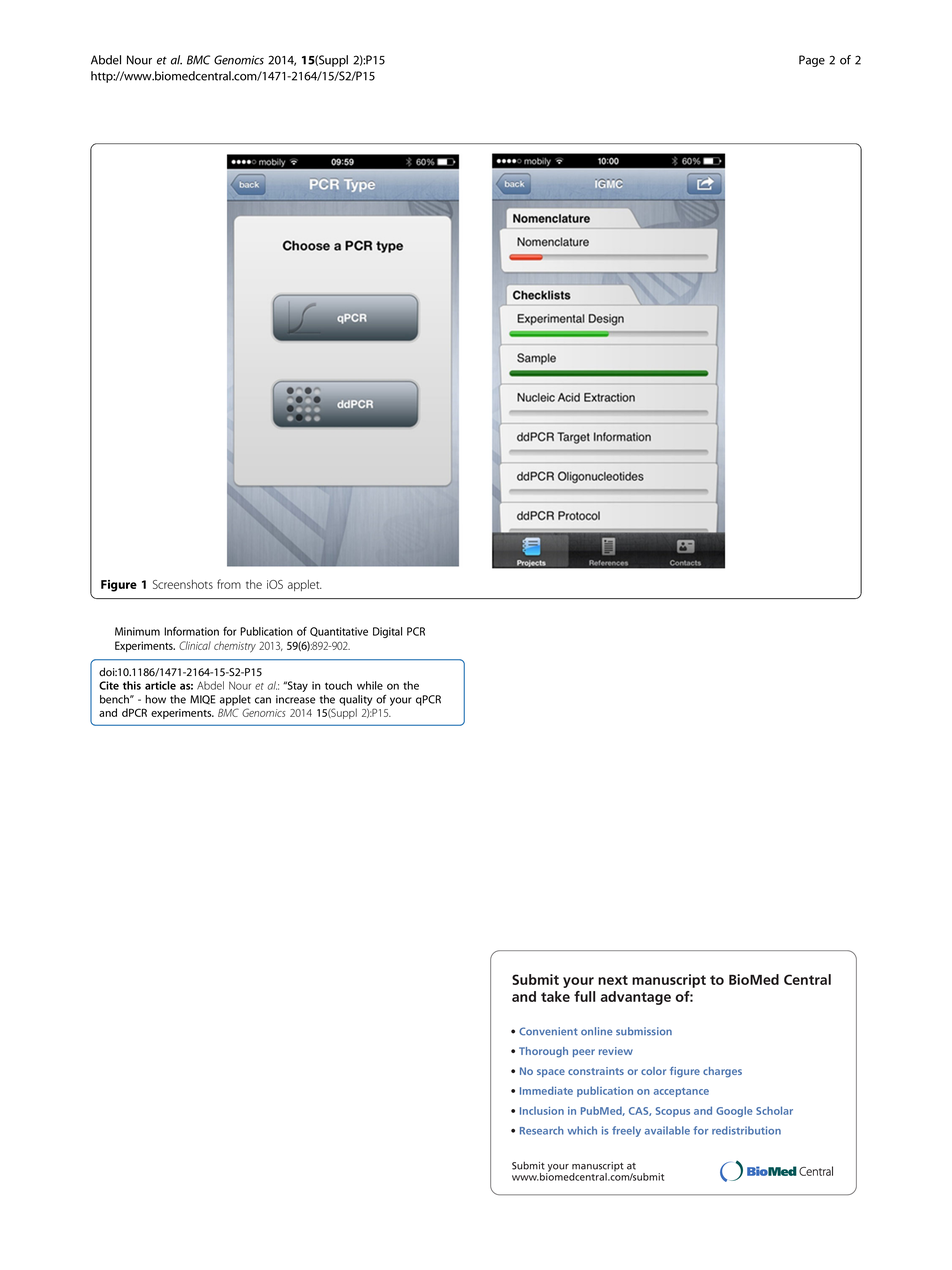 This screenshot has height=1270, width=952. What do you see at coordinates (155, 699) in the screenshot?
I see `how` at bounding box center [155, 699].
